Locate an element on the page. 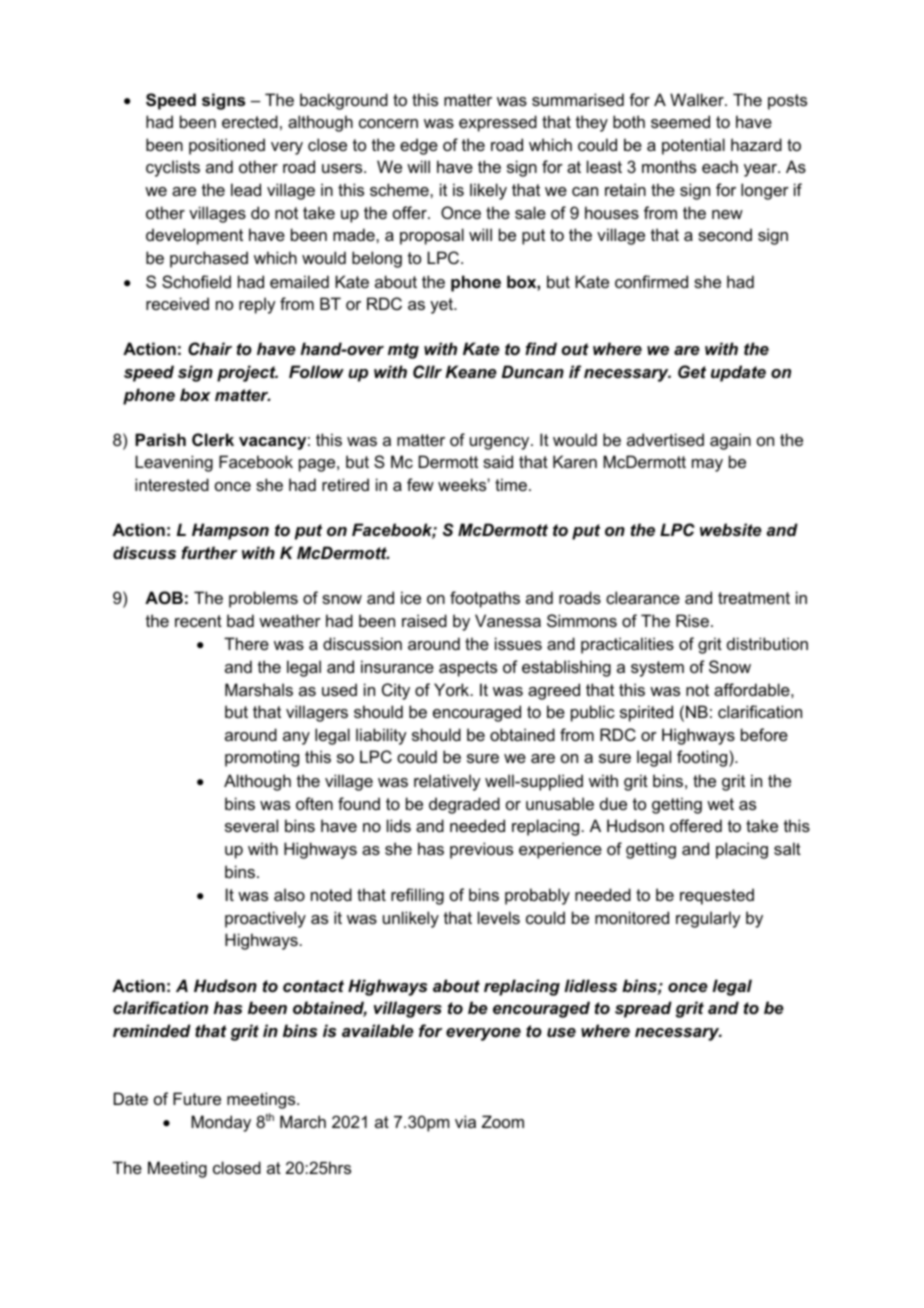  project is located at coordinates (247, 373).
